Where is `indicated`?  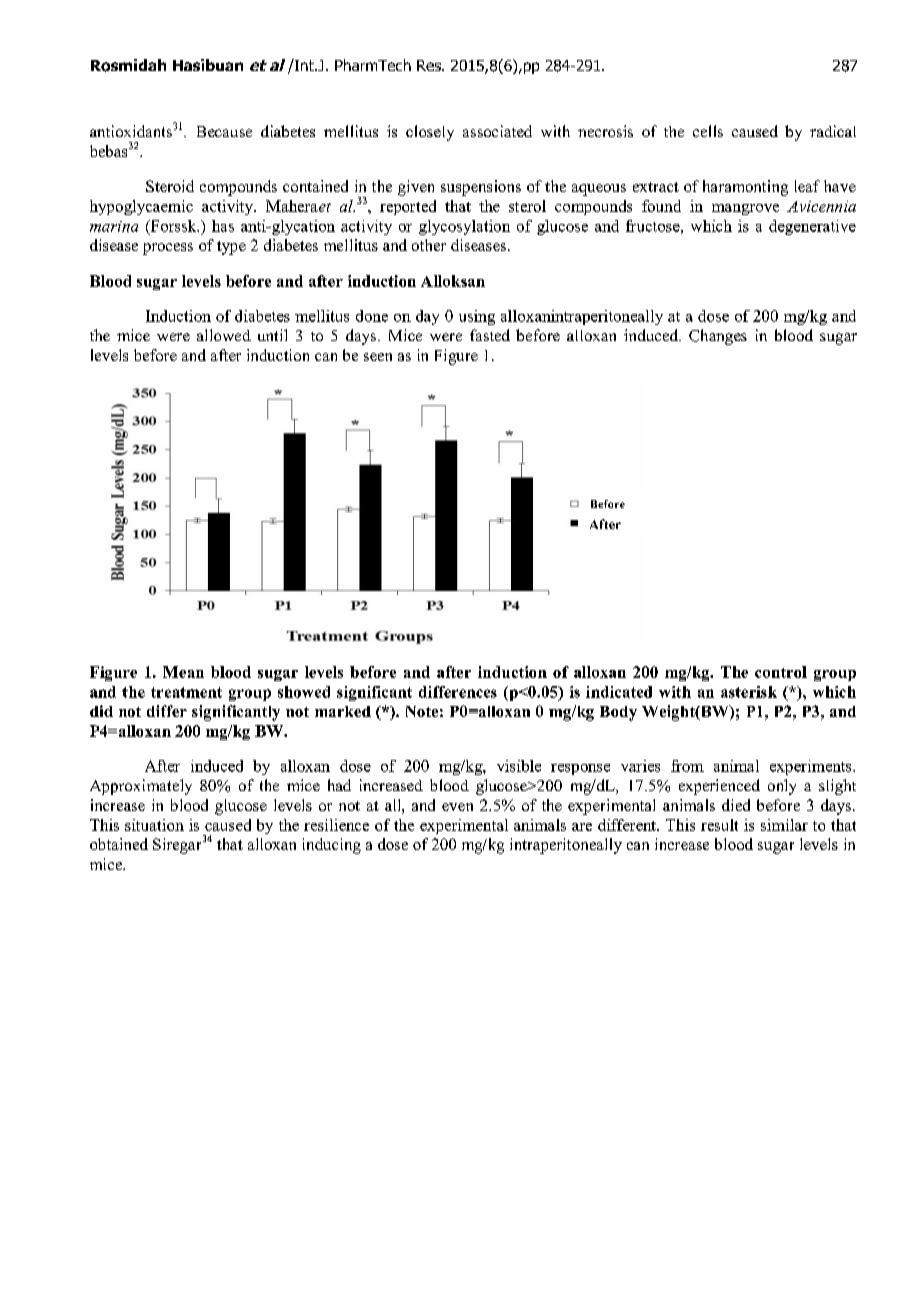 indicated is located at coordinates (619, 692).
